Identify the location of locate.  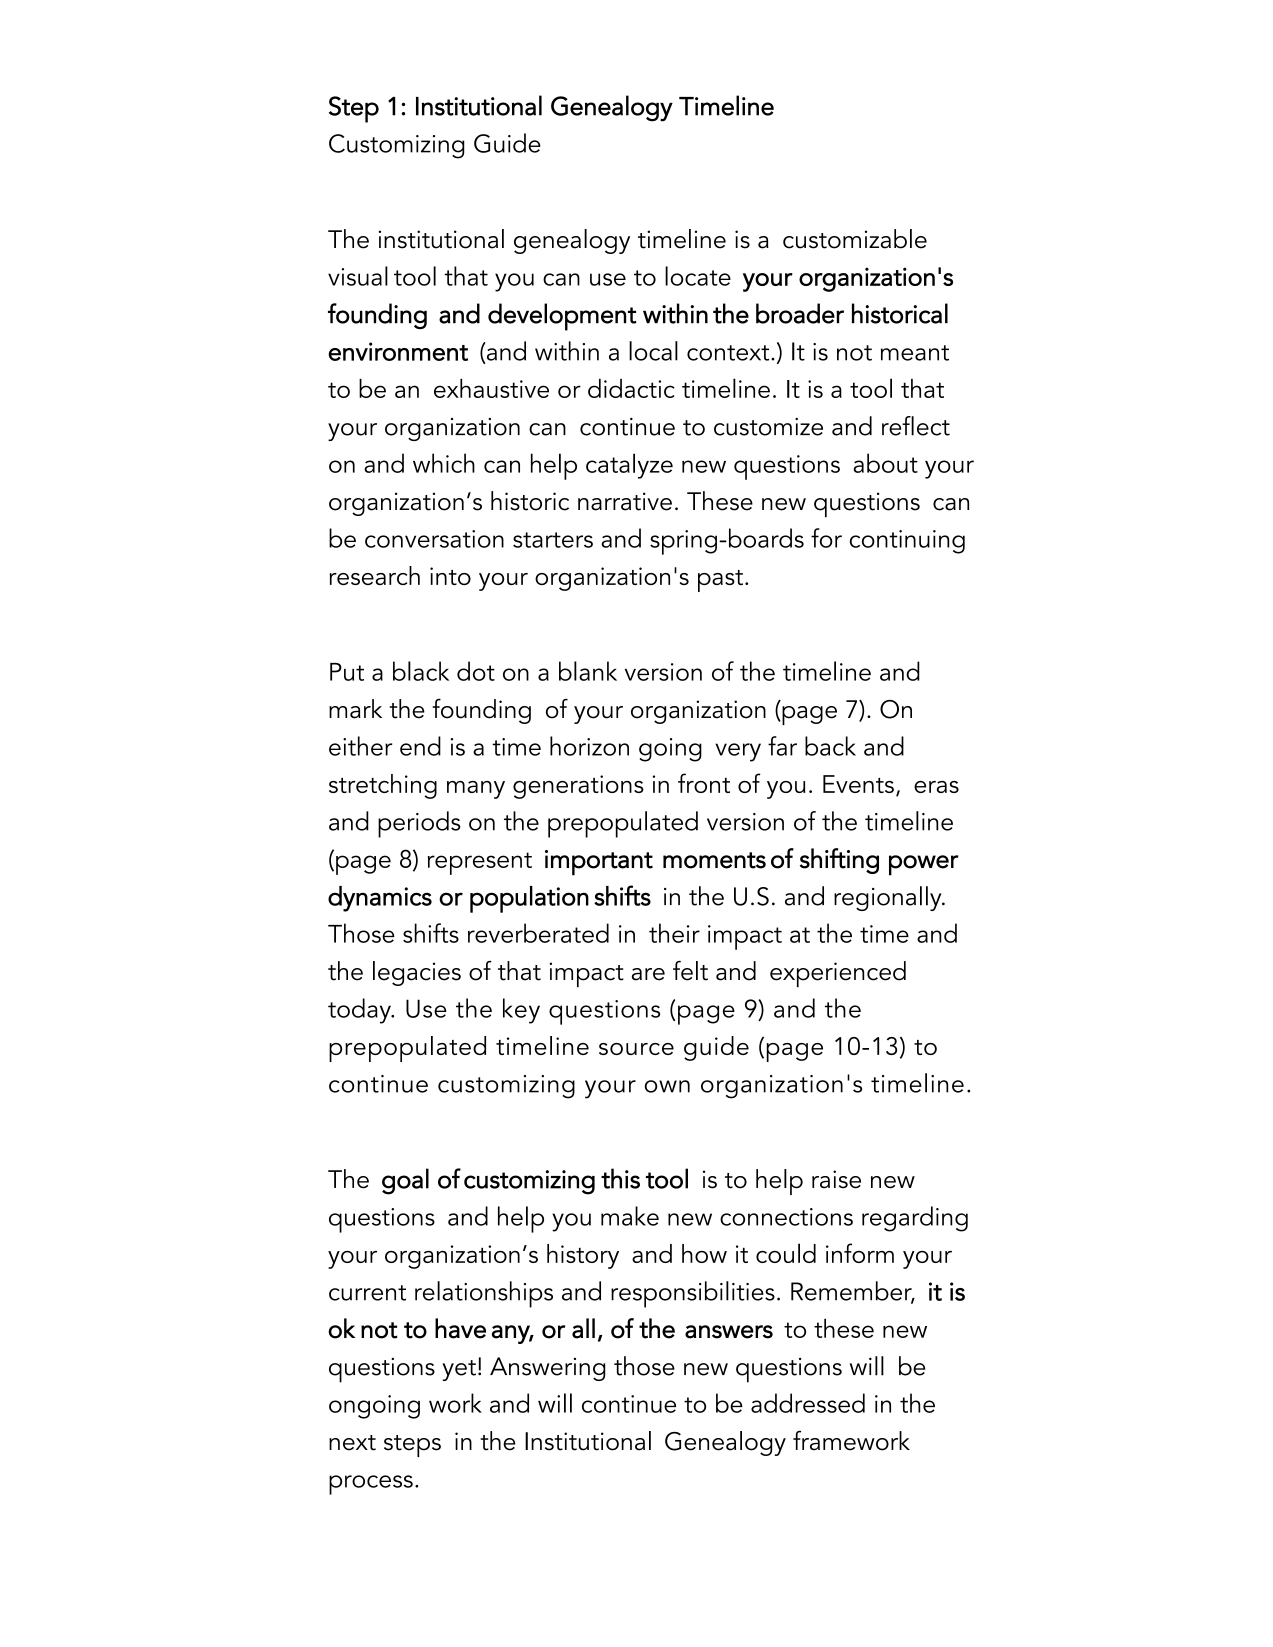
(698, 276).
